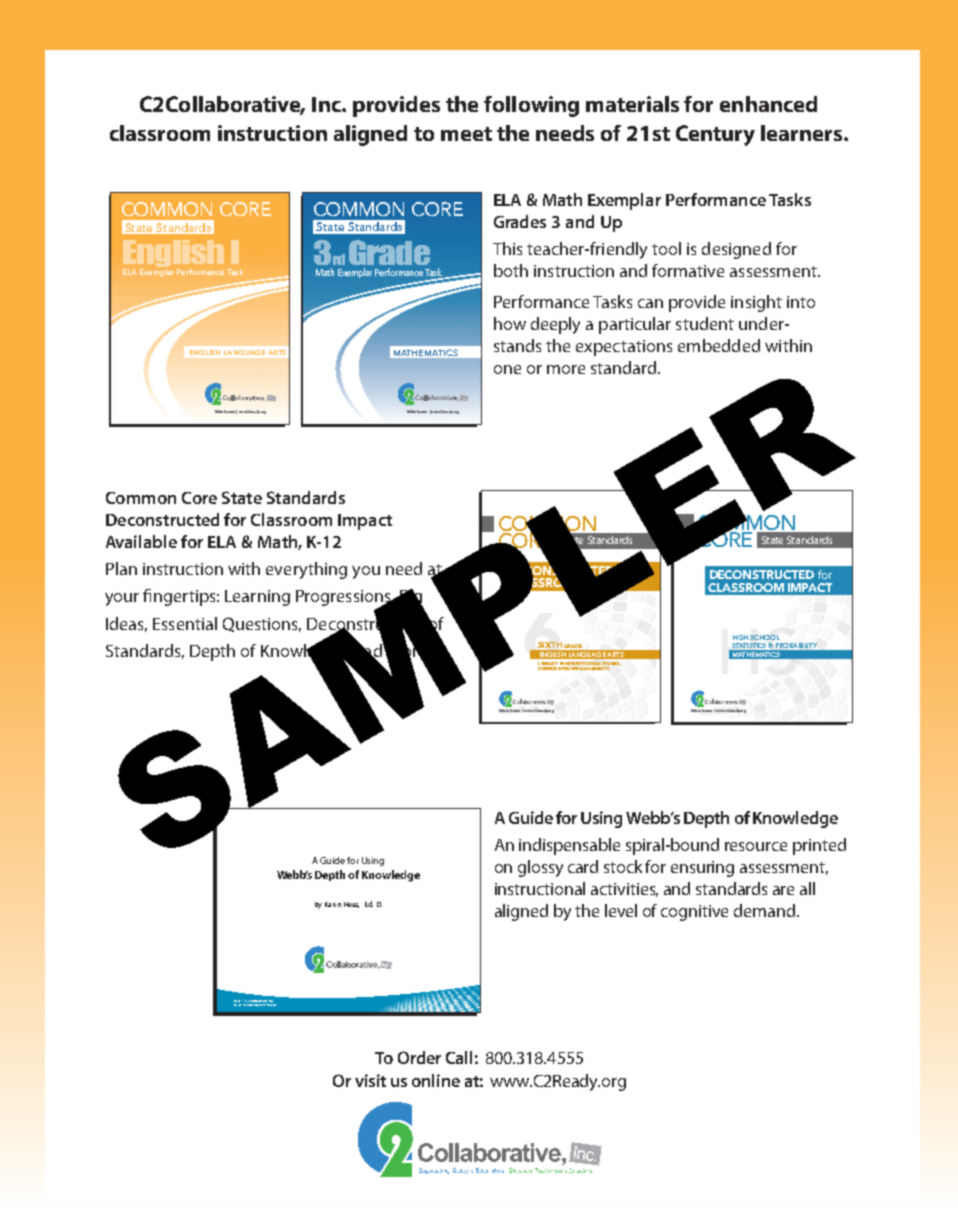 The width and height of the document is (958, 1232). Describe the element at coordinates (306, 570) in the document. I see `everything` at that location.
